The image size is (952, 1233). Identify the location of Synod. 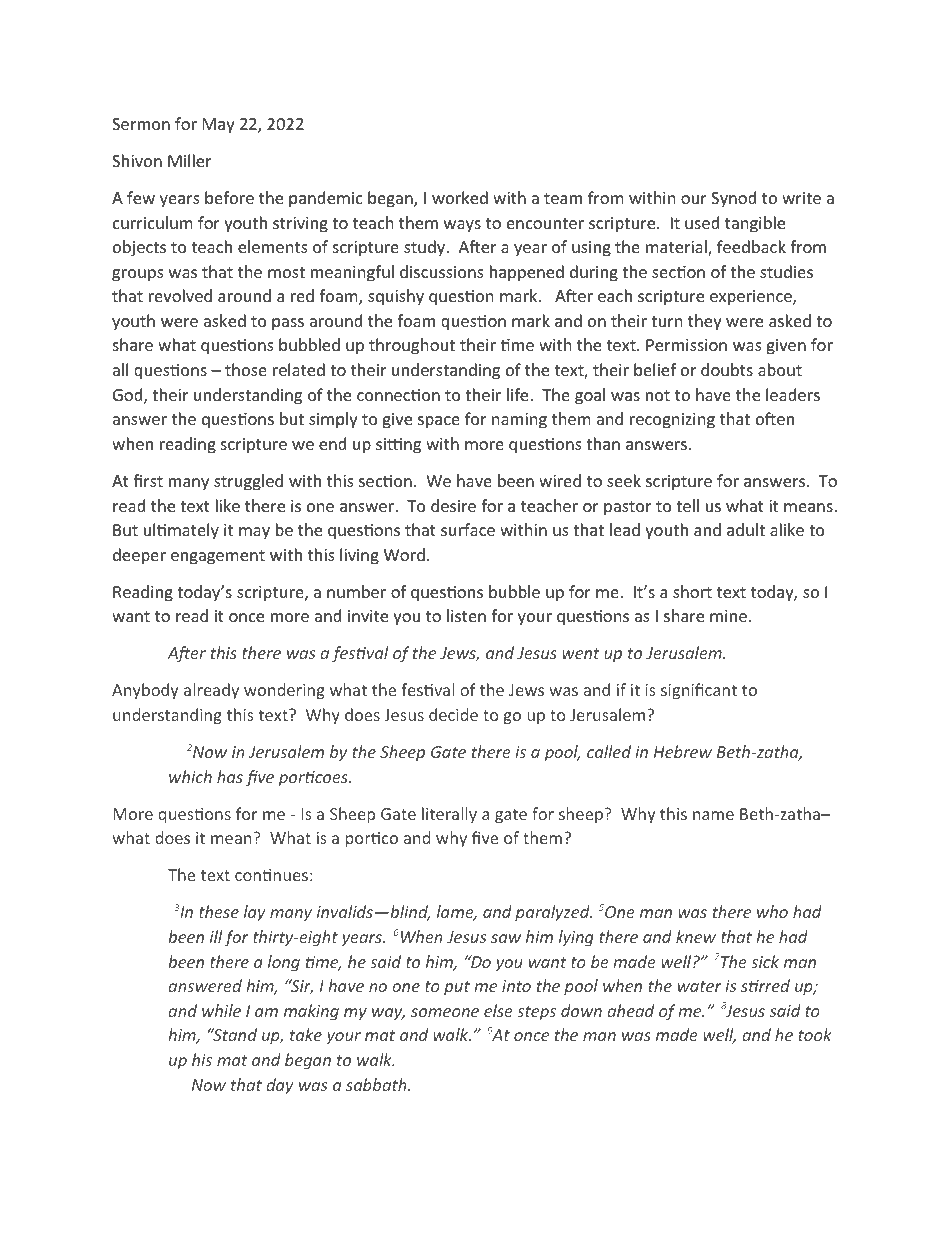
(733, 199).
